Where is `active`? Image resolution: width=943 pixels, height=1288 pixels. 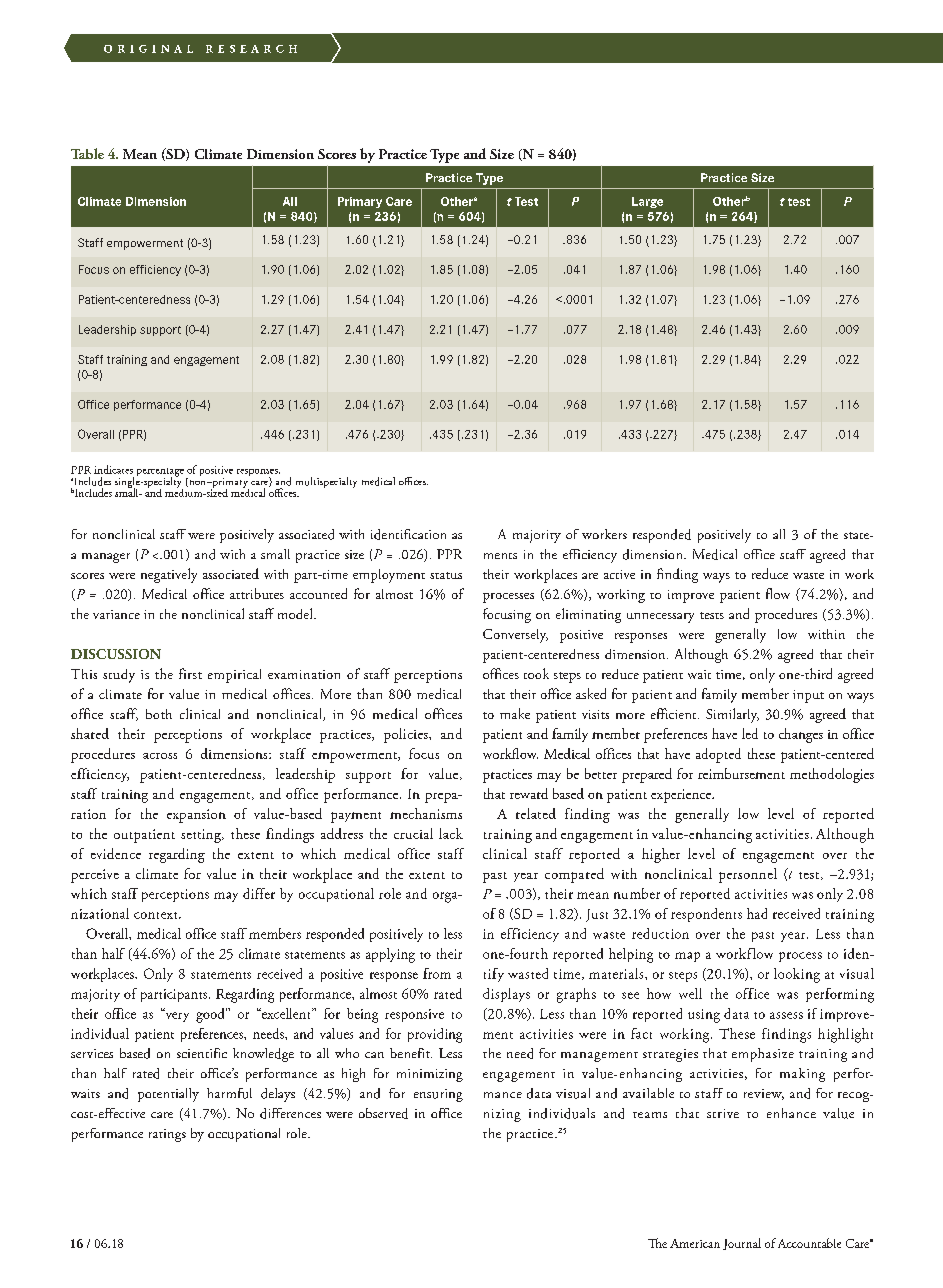 active is located at coordinates (619, 574).
